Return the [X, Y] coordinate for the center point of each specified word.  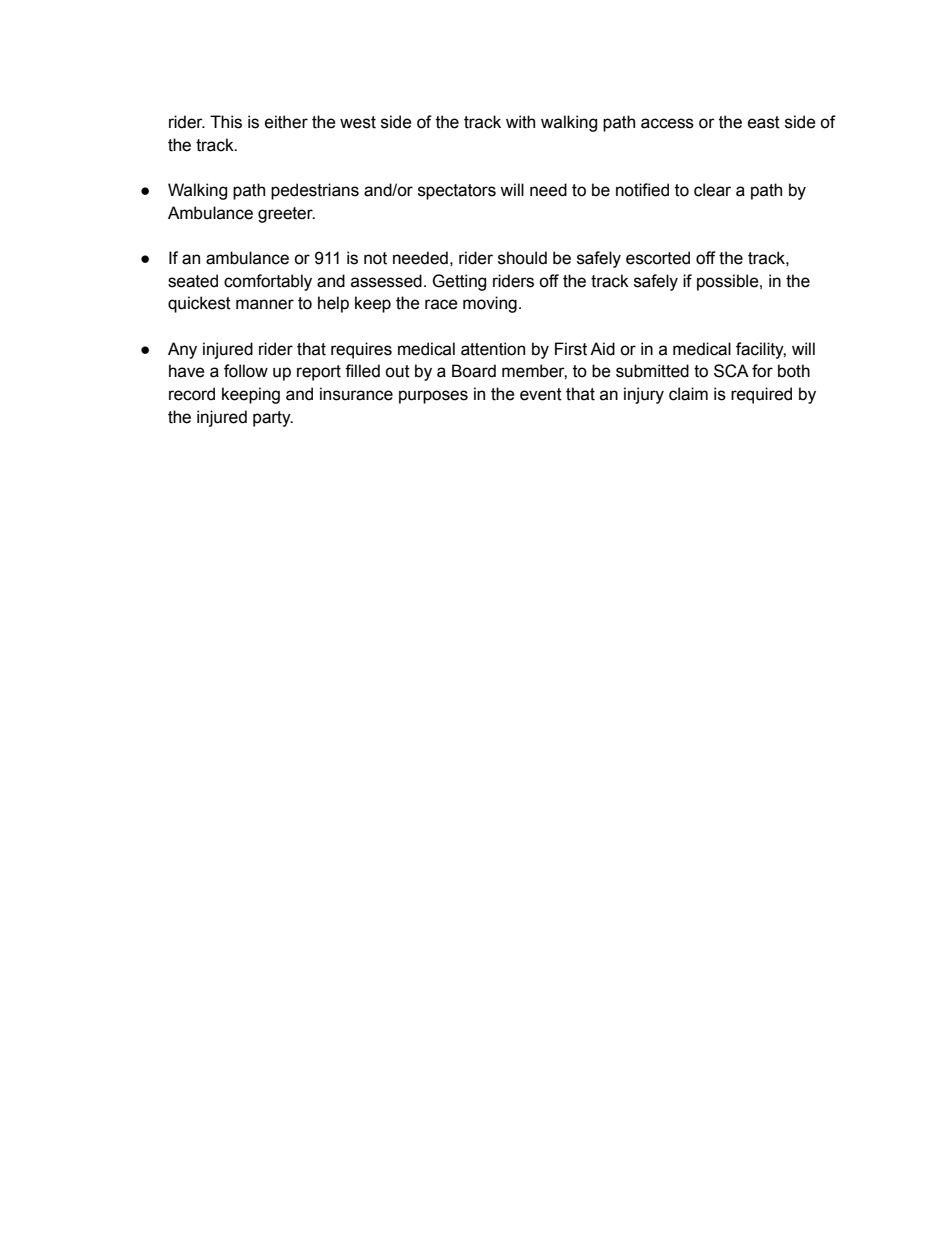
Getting [459, 282]
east [764, 122]
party [273, 419]
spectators [457, 192]
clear [712, 190]
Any [182, 350]
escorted [658, 258]
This [226, 122]
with [520, 122]
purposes [433, 397]
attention [493, 349]
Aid [602, 349]
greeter [286, 215]
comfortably [268, 282]
